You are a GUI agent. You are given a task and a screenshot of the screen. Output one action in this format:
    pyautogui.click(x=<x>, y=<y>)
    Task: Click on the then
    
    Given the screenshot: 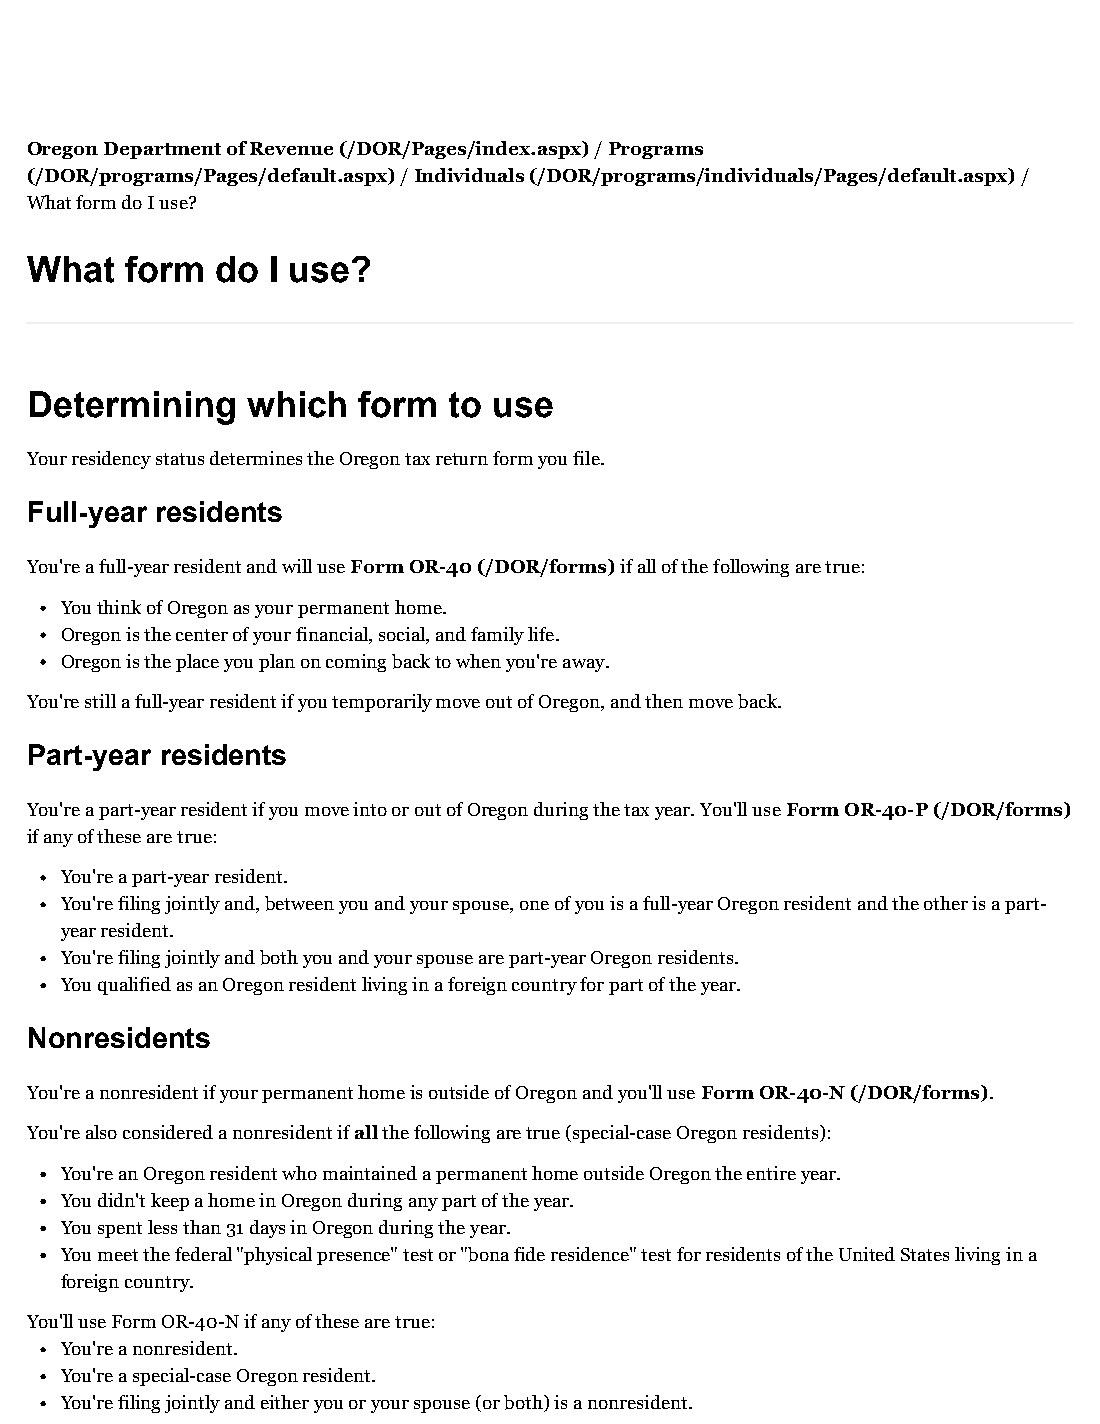 What is the action you would take?
    pyautogui.click(x=664, y=701)
